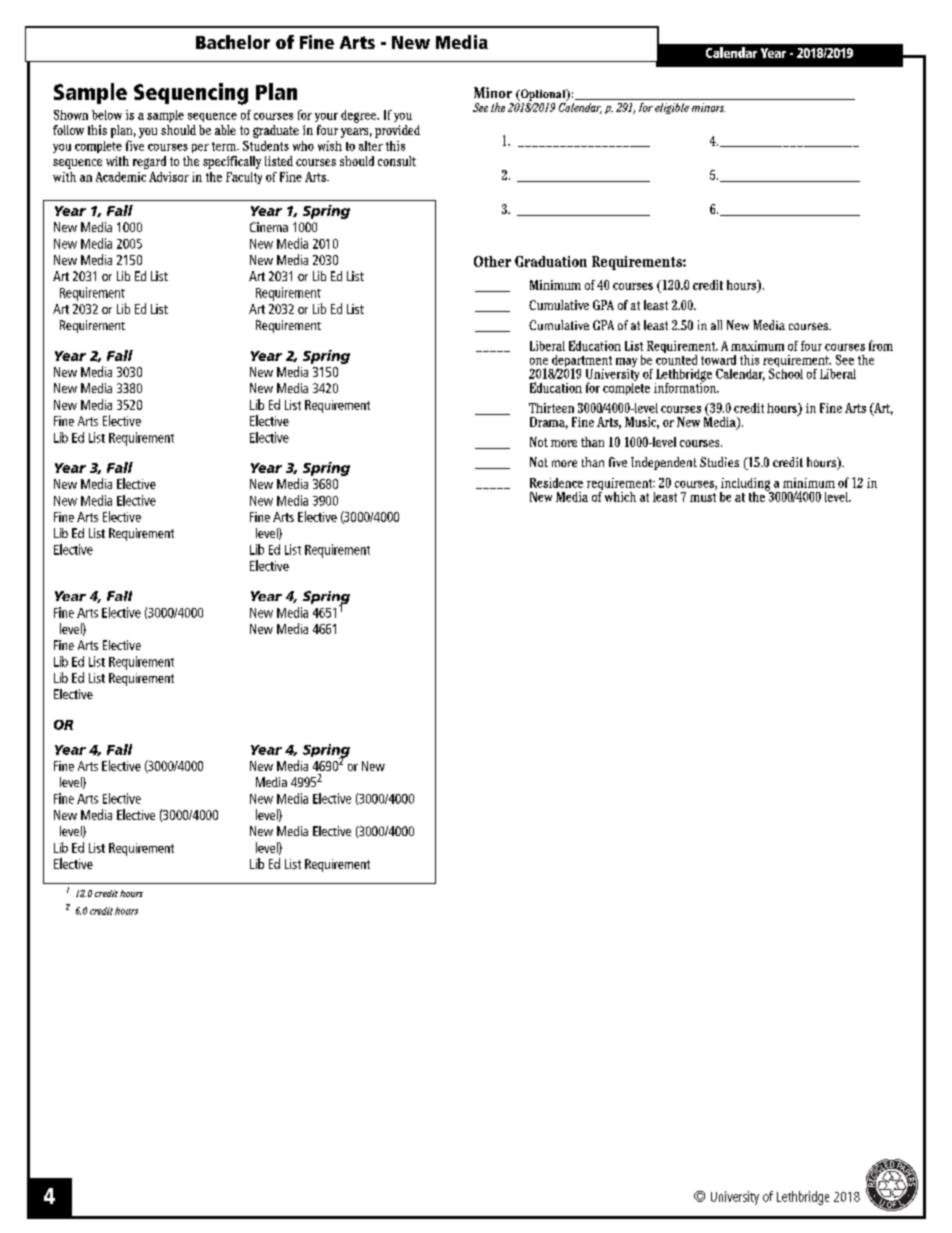  I want to click on Graduation, so click(551, 261).
